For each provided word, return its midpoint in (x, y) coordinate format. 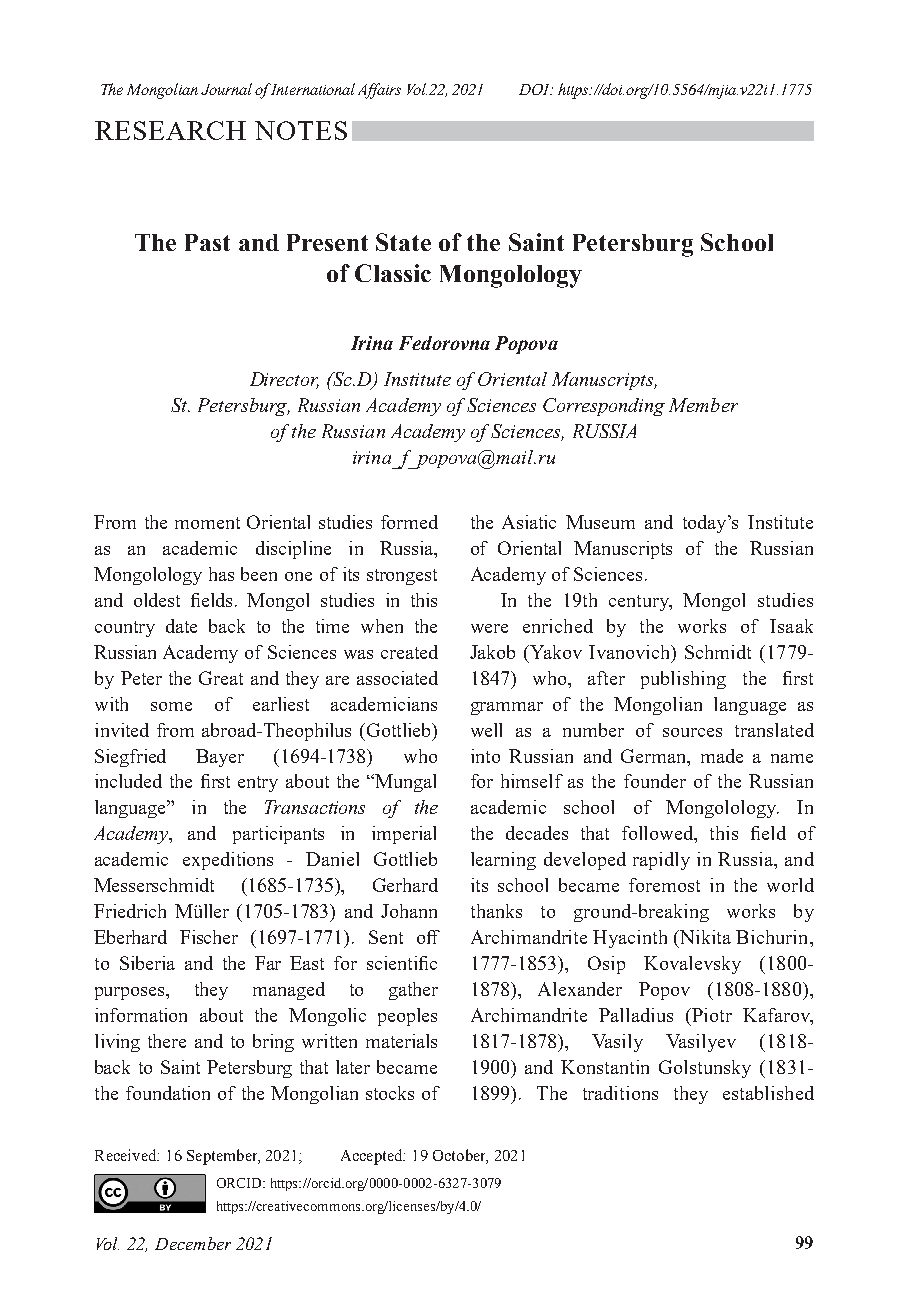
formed (409, 522)
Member (703, 405)
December (193, 1243)
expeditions (228, 861)
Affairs (379, 91)
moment (207, 523)
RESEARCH (170, 130)
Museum (600, 522)
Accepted (373, 1157)
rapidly (661, 861)
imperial (404, 835)
